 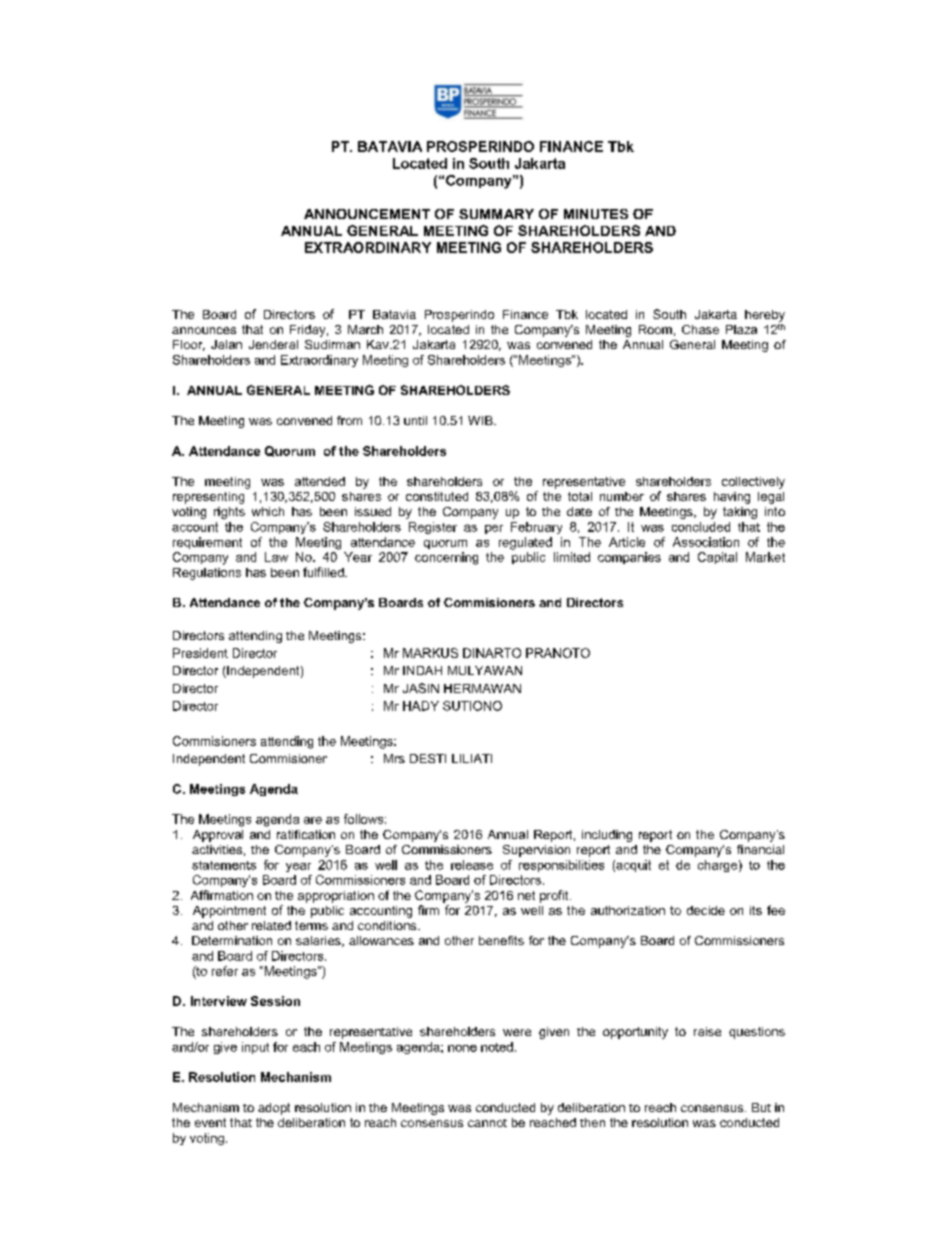 I want to click on concluded, so click(x=701, y=527).
